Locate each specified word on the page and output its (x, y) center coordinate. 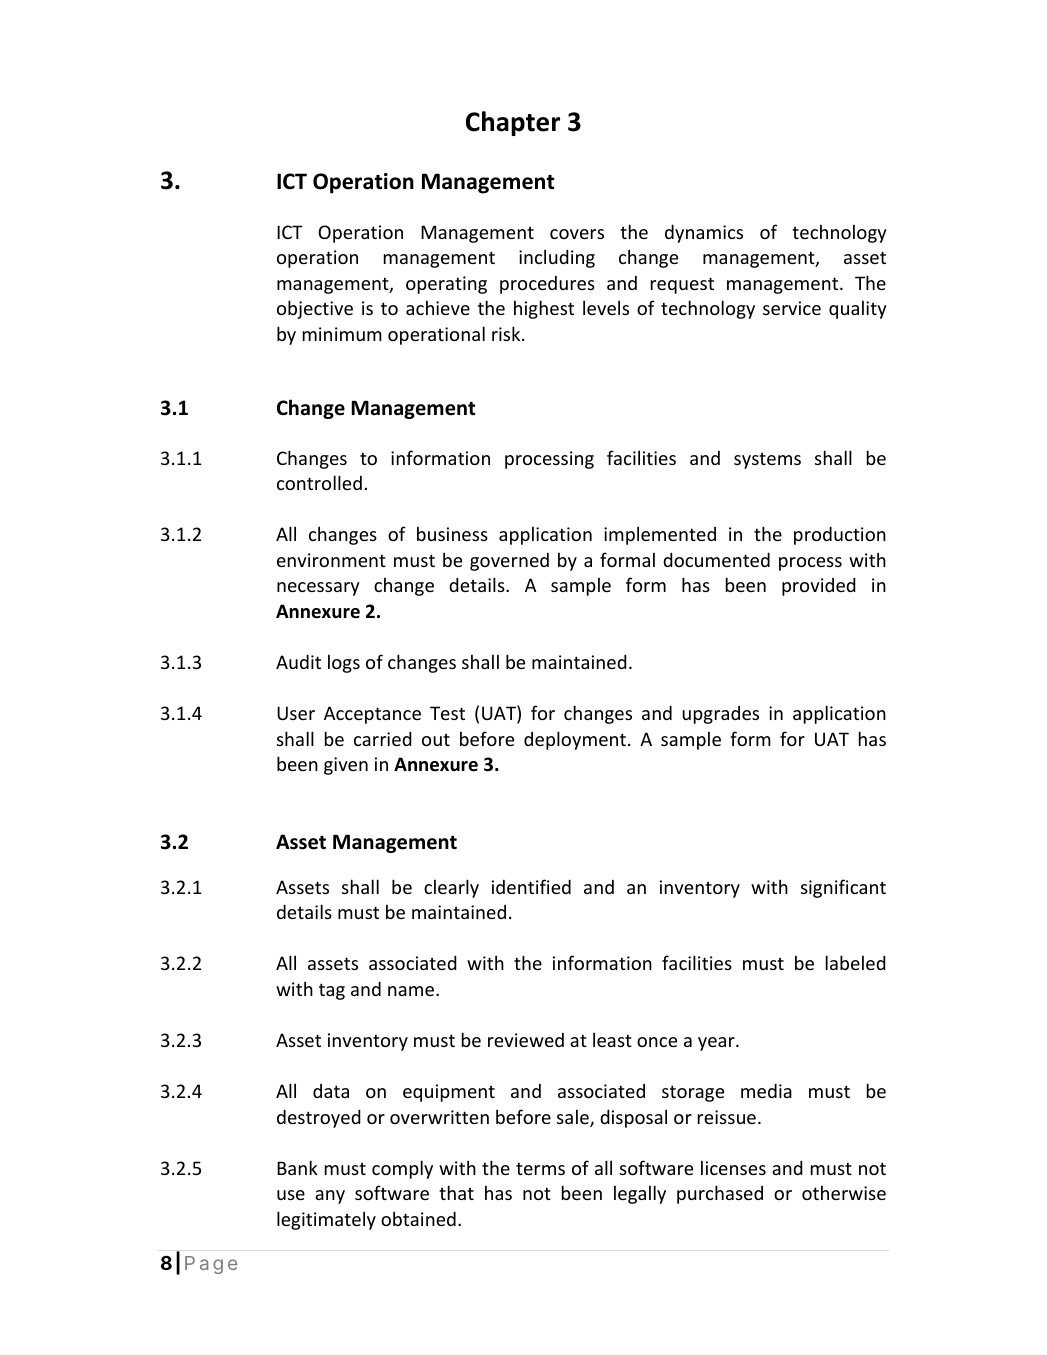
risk (507, 333)
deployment (576, 740)
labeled (856, 962)
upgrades (720, 715)
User (296, 713)
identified (531, 886)
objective (315, 309)
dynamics (704, 233)
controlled (319, 482)
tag (332, 991)
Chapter (513, 123)
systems (767, 461)
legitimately (326, 1220)
